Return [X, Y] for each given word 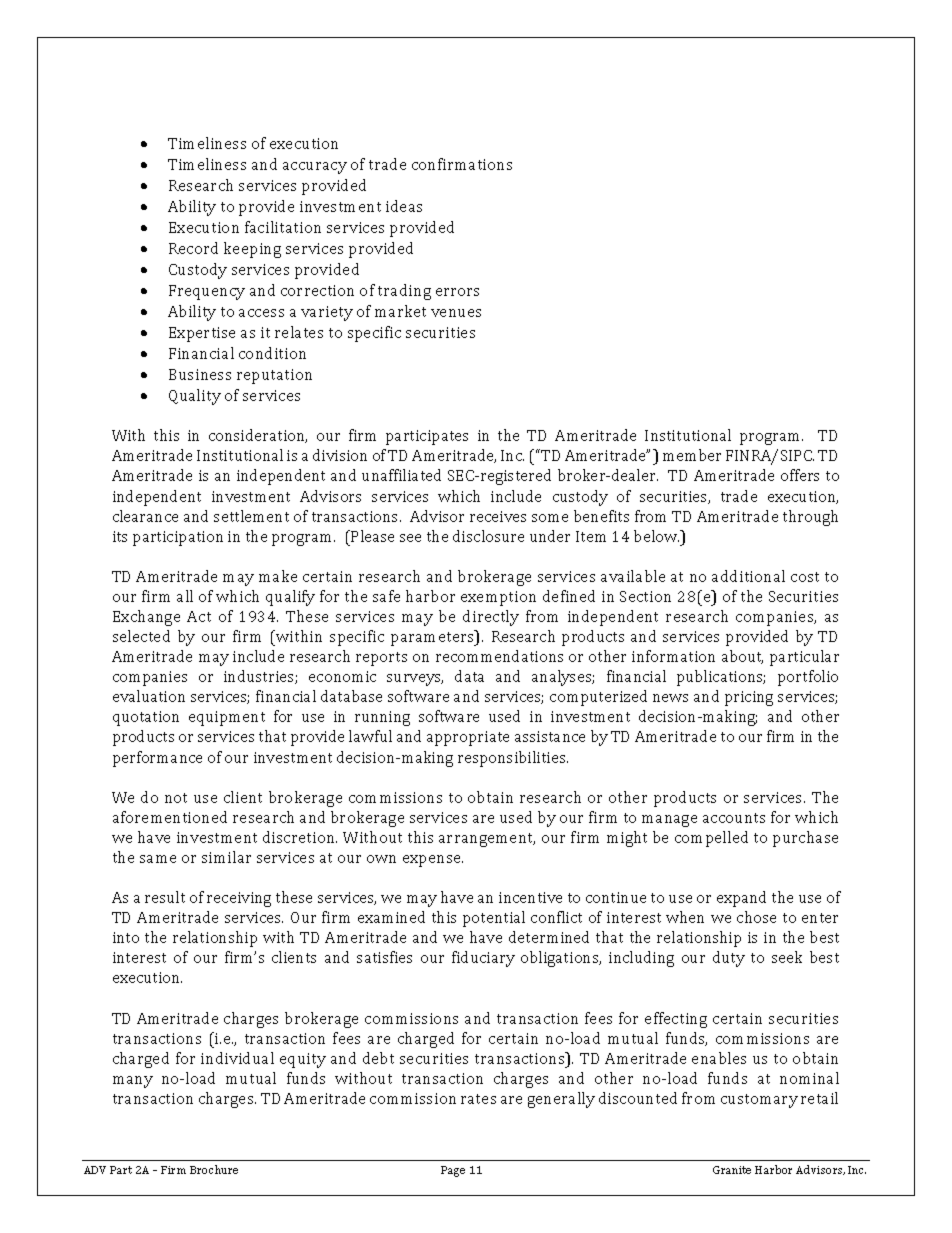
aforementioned [170, 817]
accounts [734, 818]
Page [453, 1171]
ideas [404, 206]
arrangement [487, 840]
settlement [251, 516]
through [810, 518]
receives [498, 516]
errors [457, 292]
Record [193, 248]
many [133, 1082]
